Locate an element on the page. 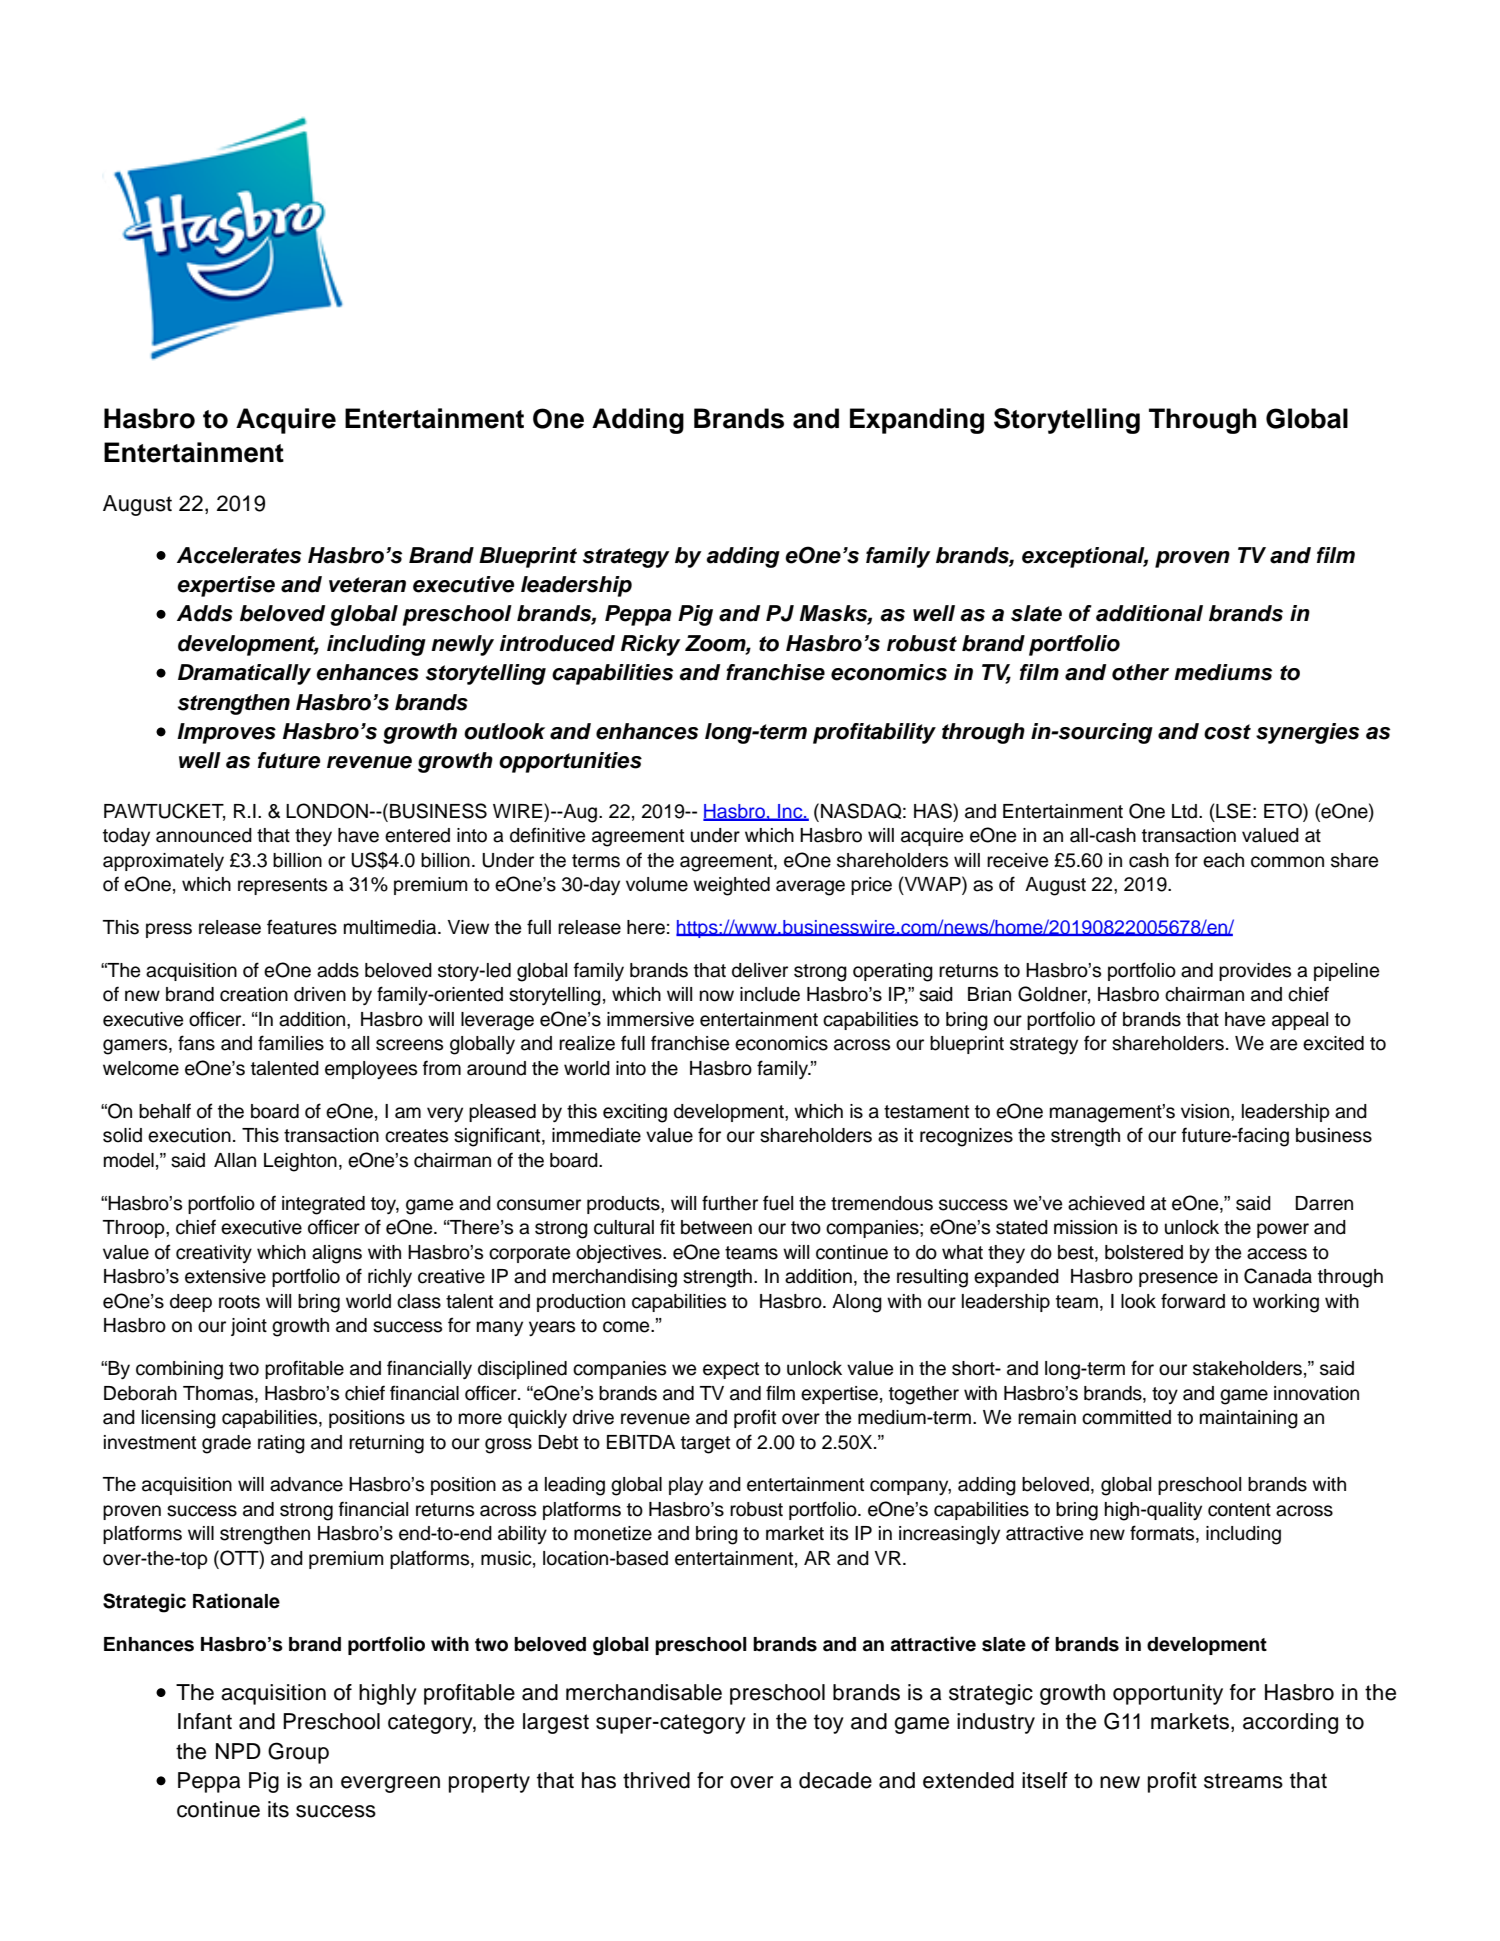 This page has height=1941, width=1500. thrived is located at coordinates (656, 1780).
